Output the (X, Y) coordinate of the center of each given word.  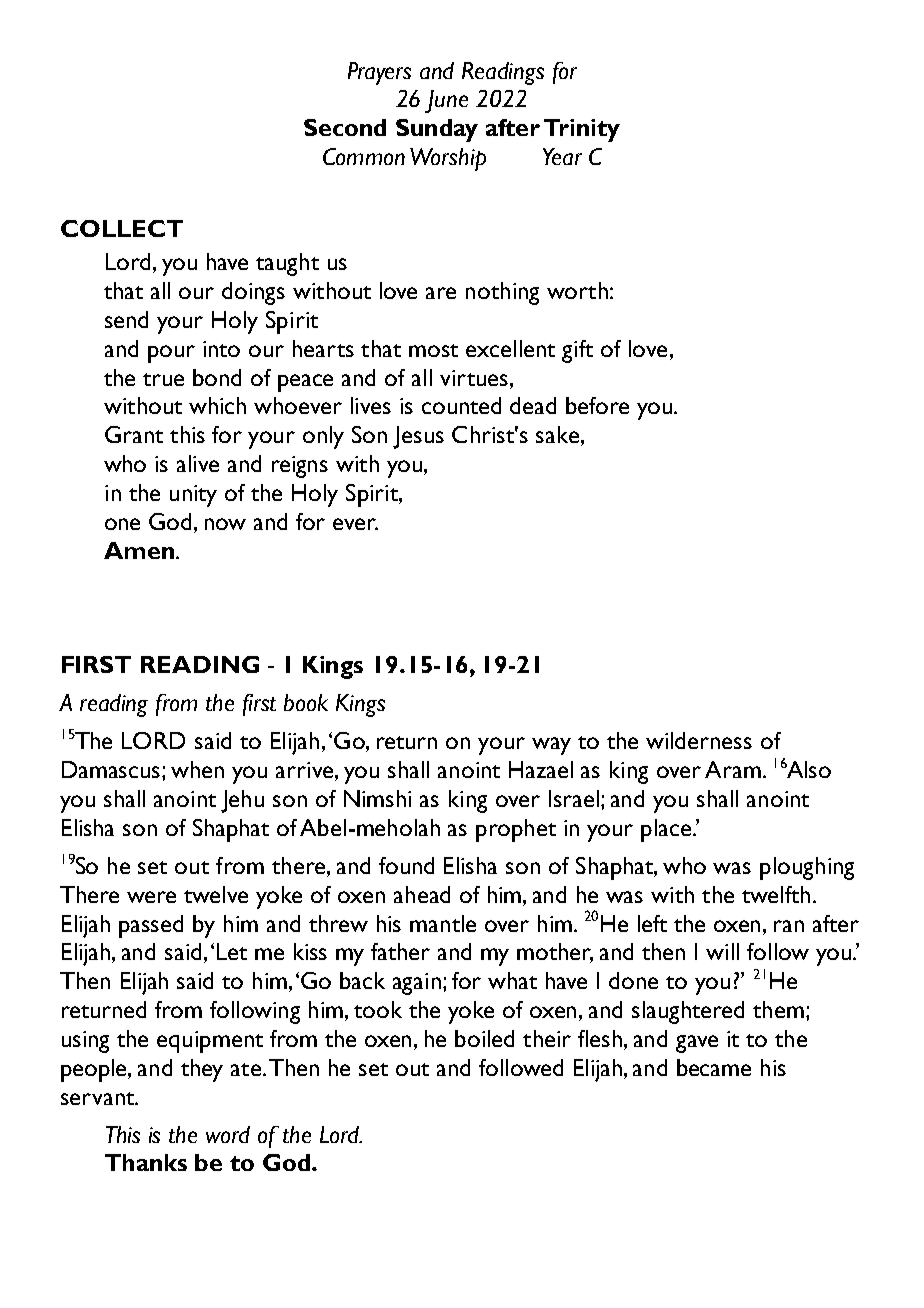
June (446, 101)
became (714, 1067)
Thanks (146, 1162)
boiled (484, 1038)
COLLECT (122, 228)
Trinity (582, 130)
